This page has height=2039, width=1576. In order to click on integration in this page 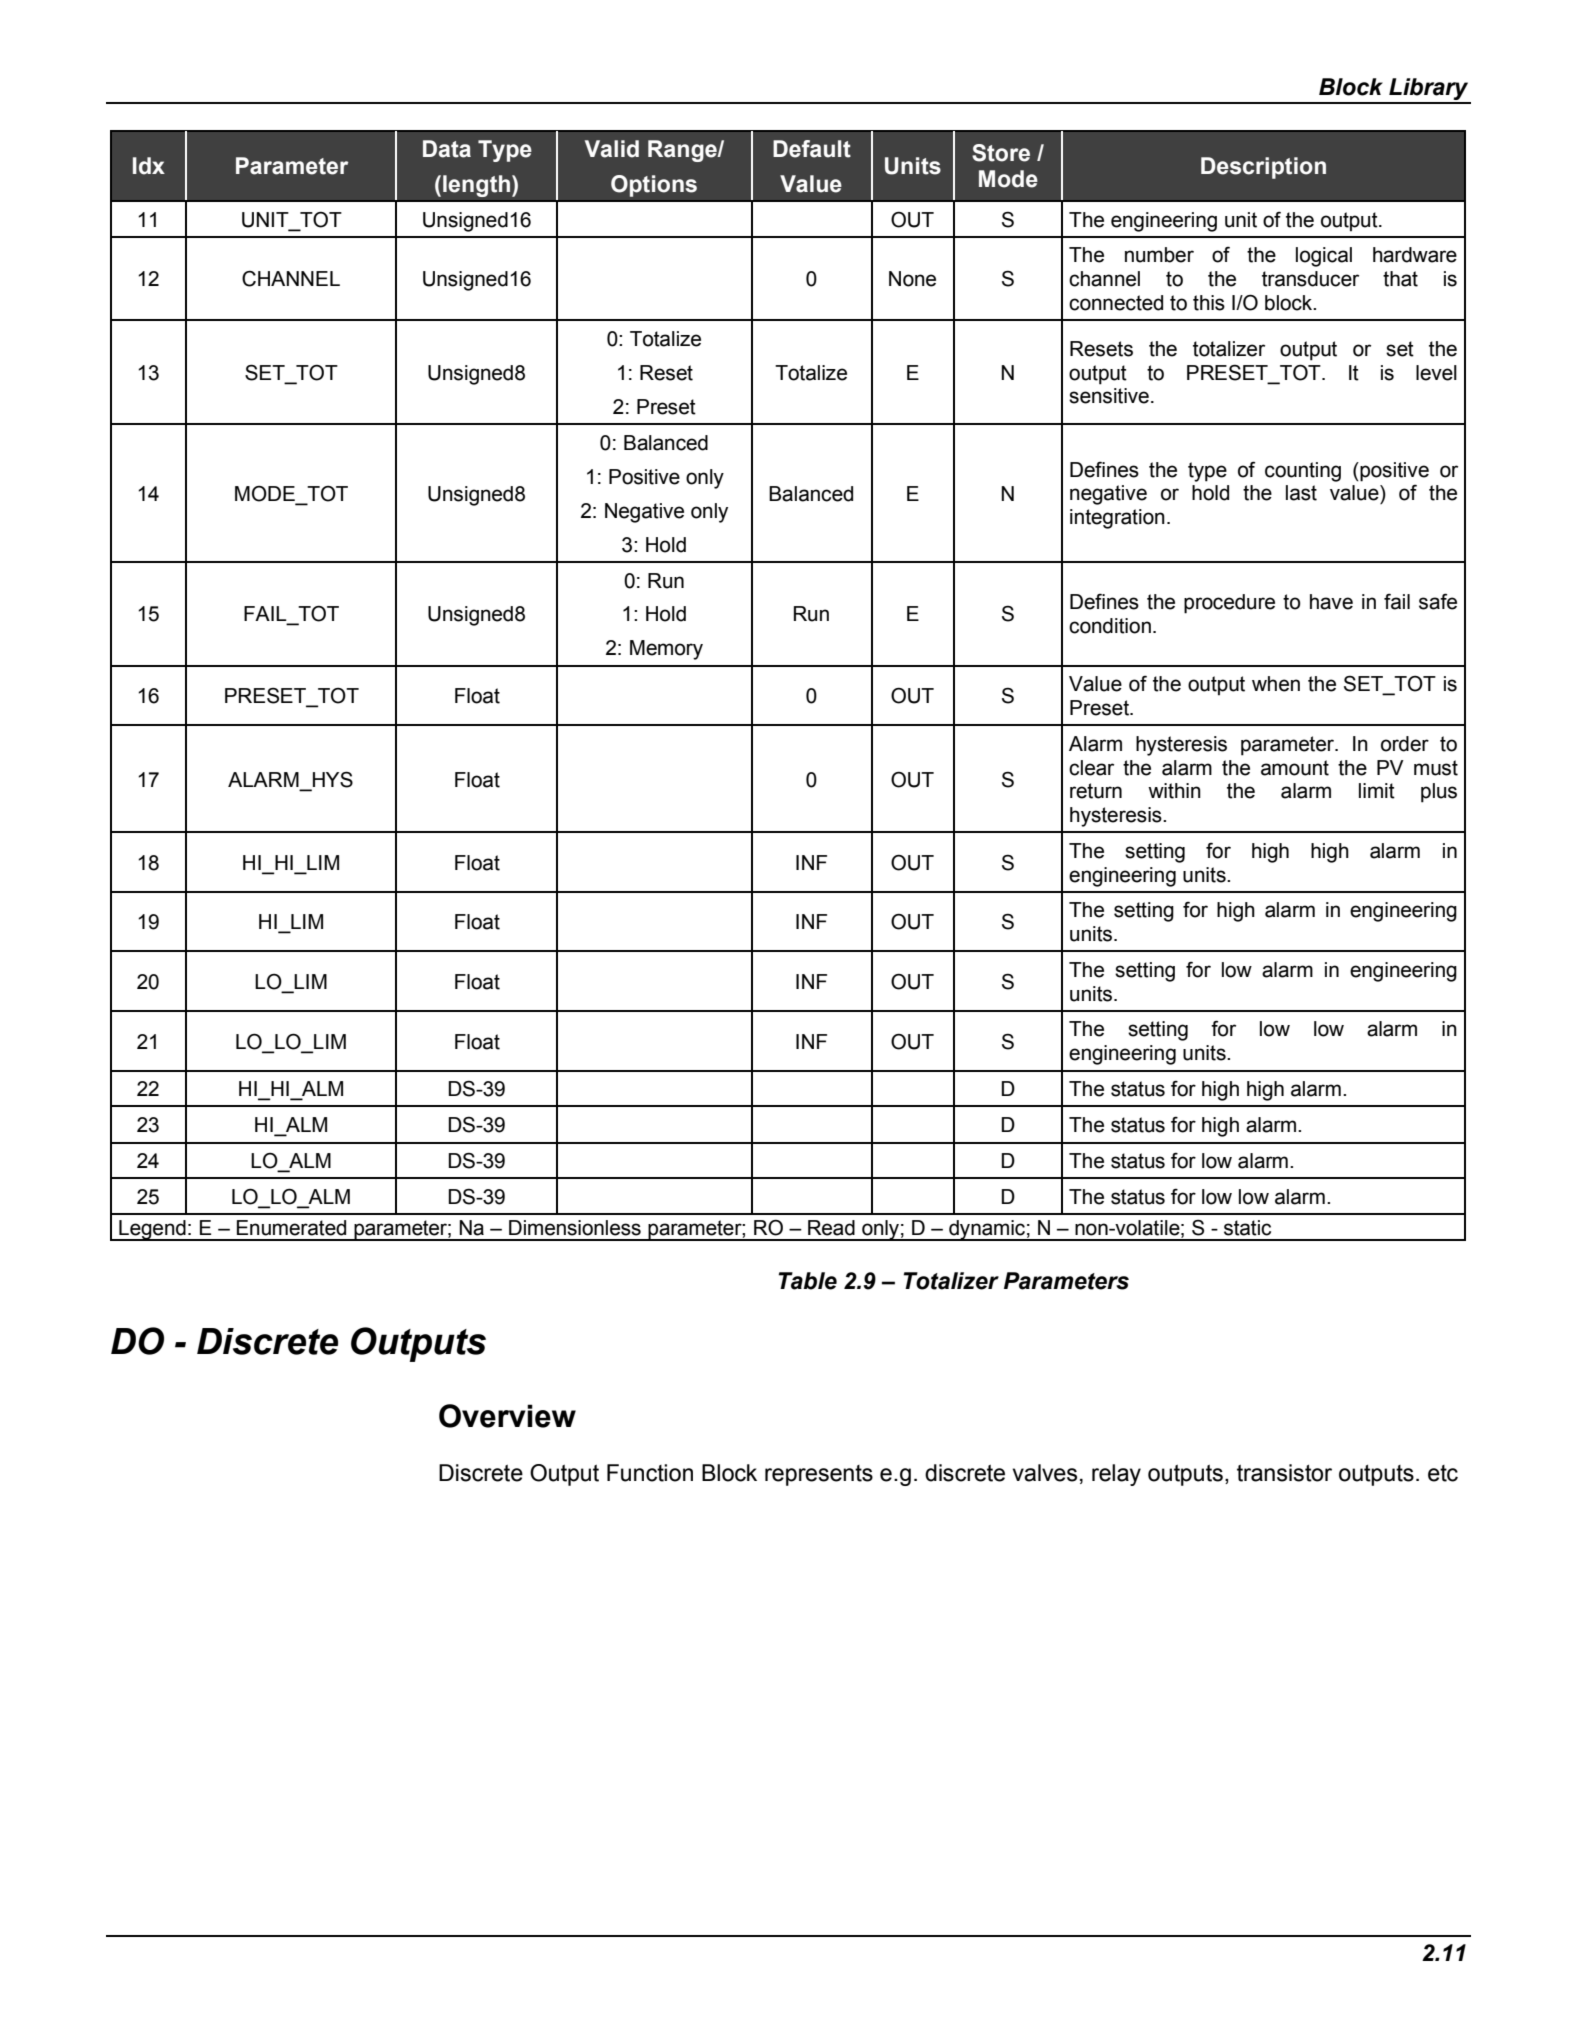, I will do `click(1117, 519)`.
